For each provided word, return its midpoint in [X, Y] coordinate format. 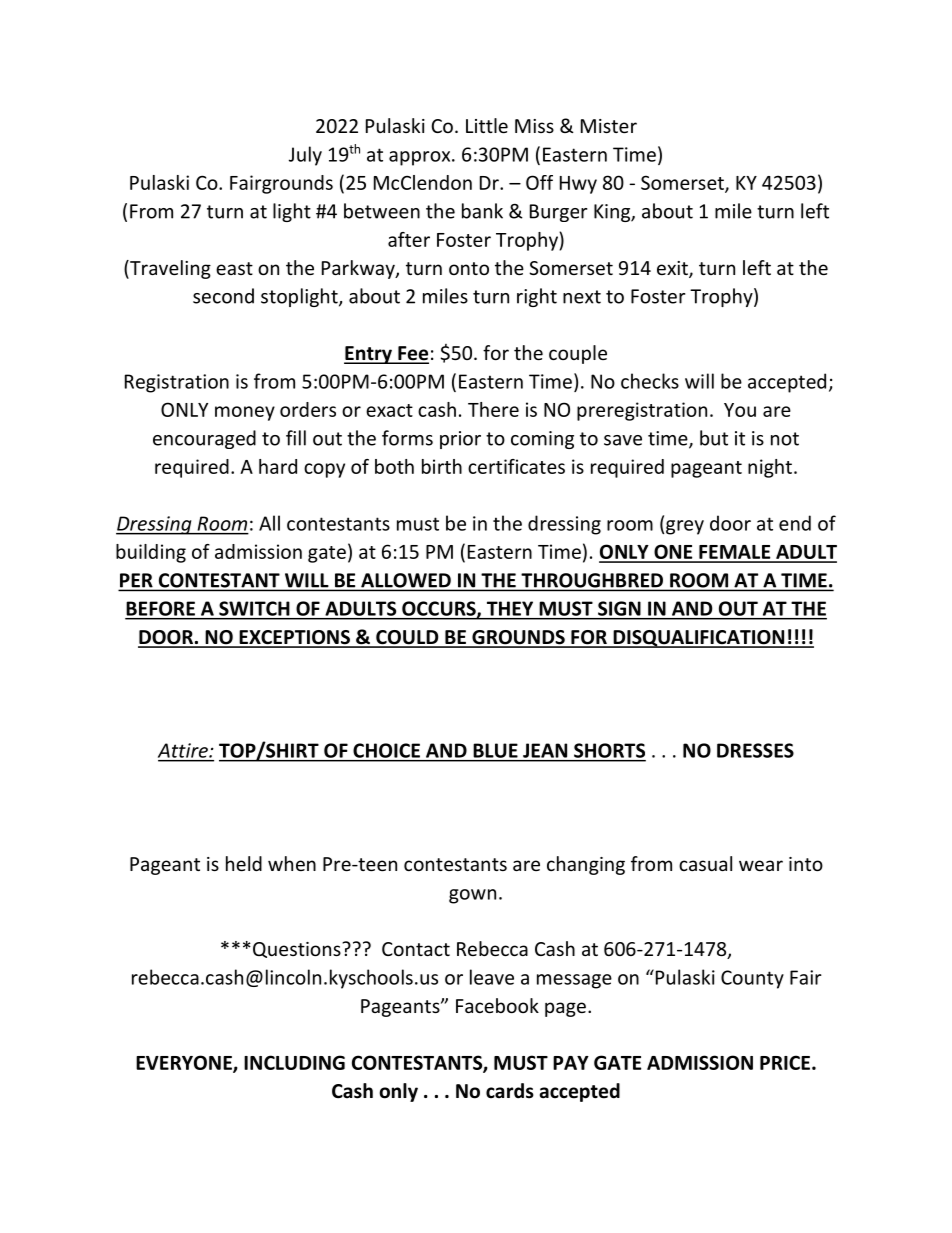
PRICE [785, 1062]
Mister [609, 126]
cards [510, 1091]
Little [487, 125]
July [305, 156]
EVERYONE [185, 1063]
